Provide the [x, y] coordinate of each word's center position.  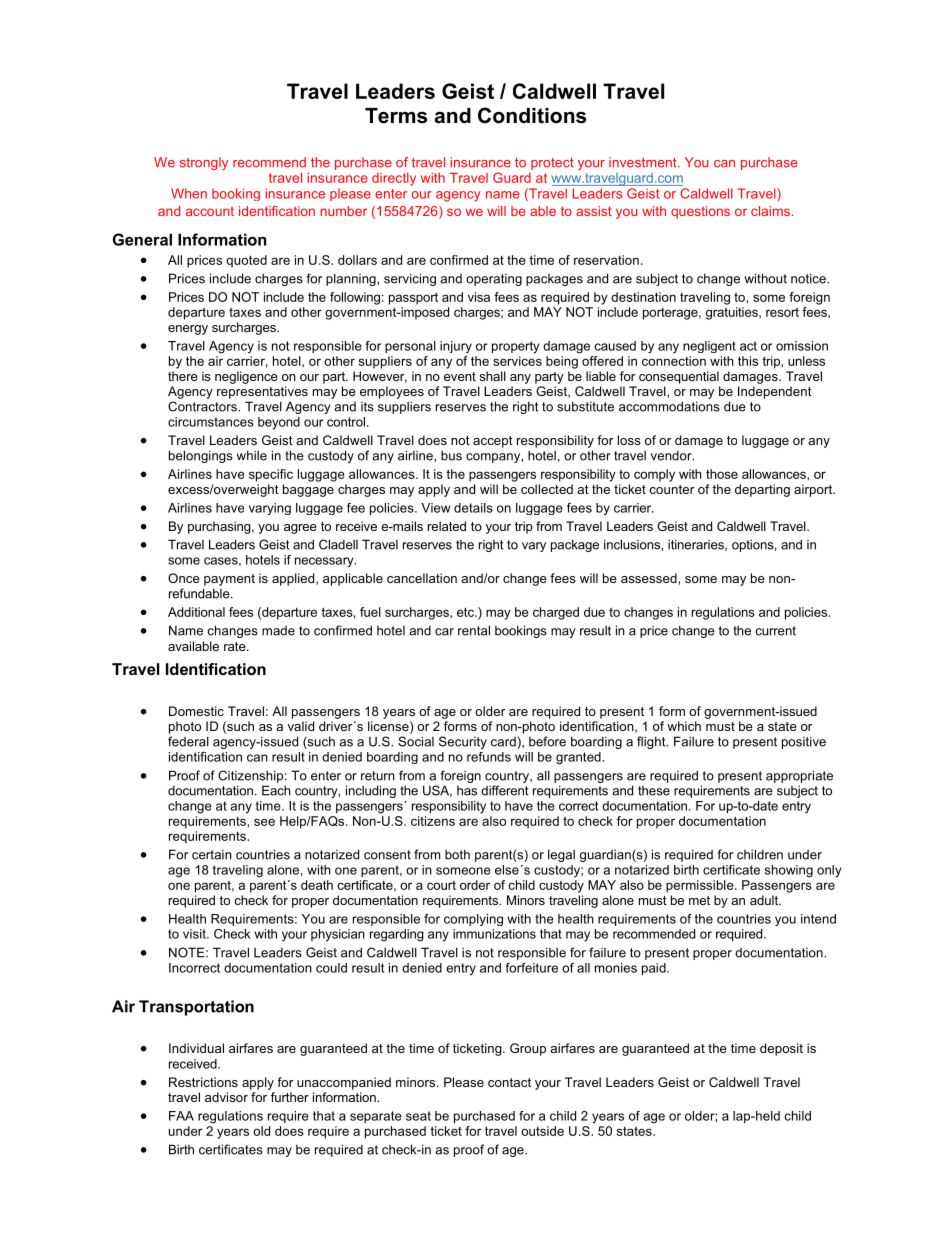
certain [212, 855]
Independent [775, 392]
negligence [246, 377]
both [457, 854]
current [775, 631]
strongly [204, 163]
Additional [196, 612]
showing [789, 871]
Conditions [532, 115]
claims [770, 211]
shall [493, 376]
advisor [226, 1097]
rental [474, 630]
